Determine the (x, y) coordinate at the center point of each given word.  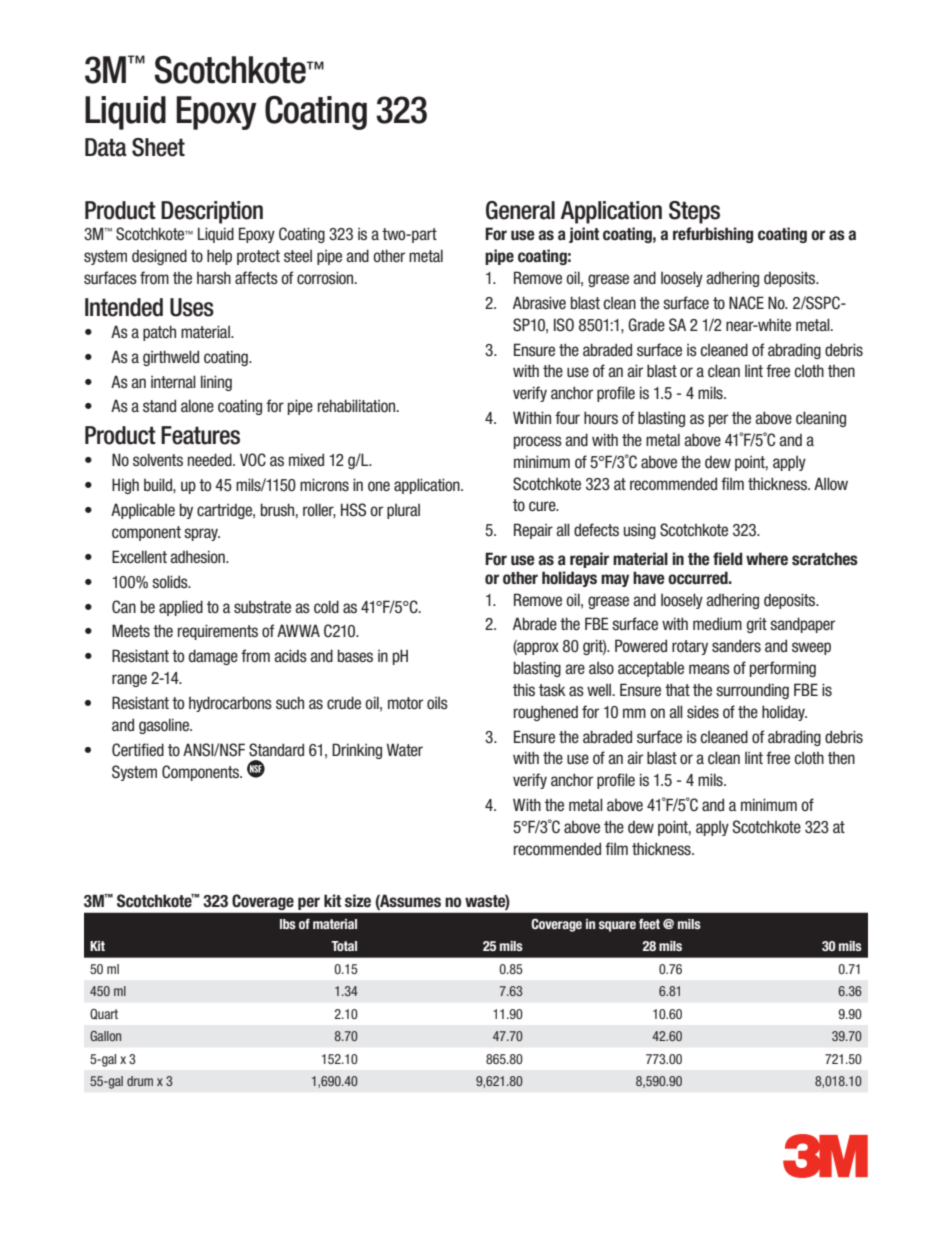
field (728, 559)
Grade (646, 324)
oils (437, 703)
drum (140, 1081)
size (358, 901)
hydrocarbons (230, 704)
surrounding (752, 691)
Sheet (158, 147)
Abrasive (539, 303)
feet (649, 924)
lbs (288, 924)
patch (159, 333)
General (520, 210)
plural (403, 511)
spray (202, 534)
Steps (694, 212)
